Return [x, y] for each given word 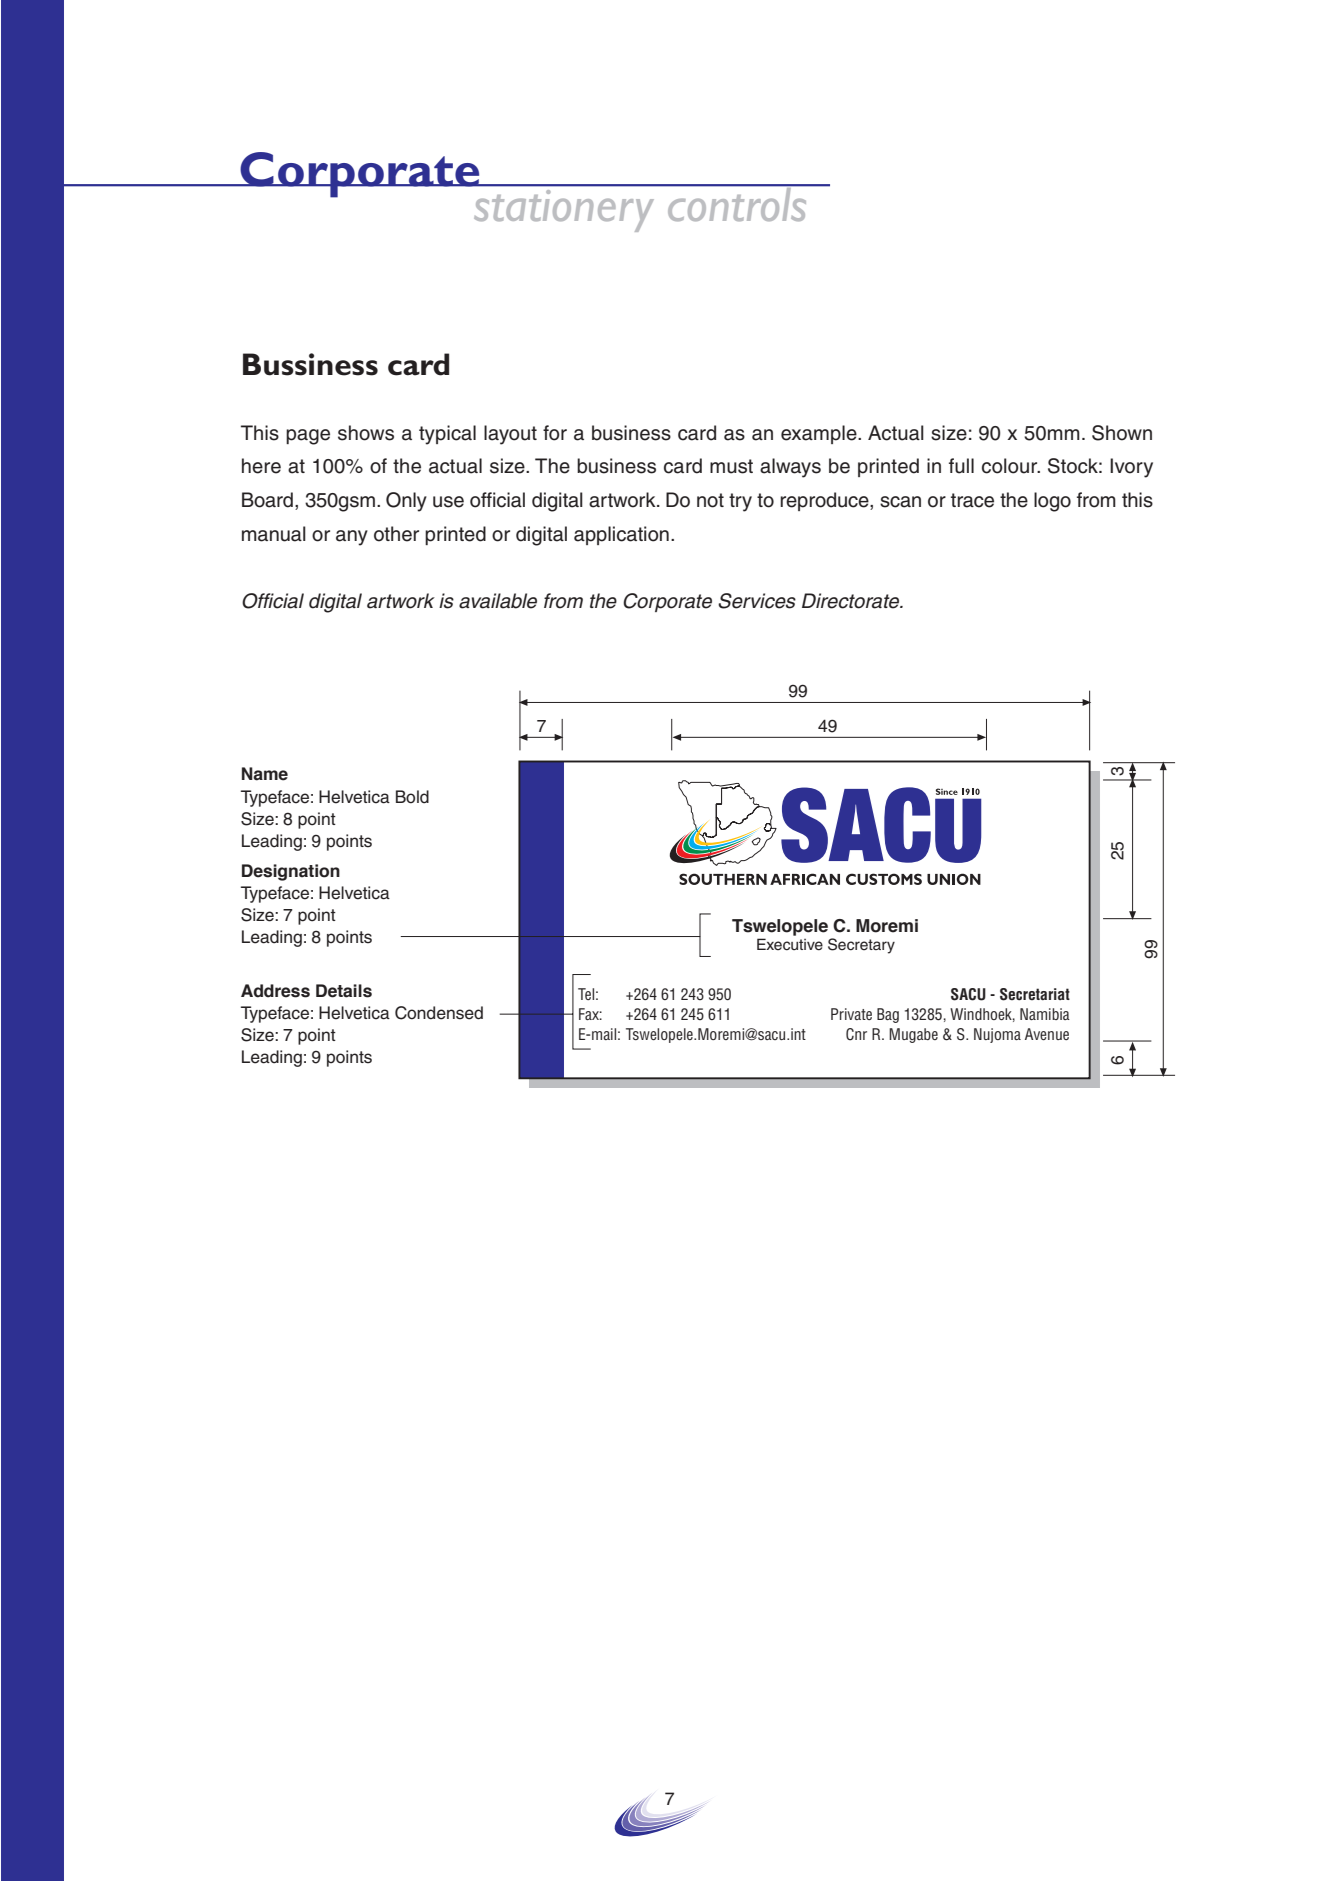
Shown [1122, 433]
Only [406, 502]
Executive [790, 944]
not [710, 500]
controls [737, 203]
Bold [412, 797]
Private [851, 1014]
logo [1052, 502]
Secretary [861, 946]
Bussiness [310, 364]
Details [344, 991]
